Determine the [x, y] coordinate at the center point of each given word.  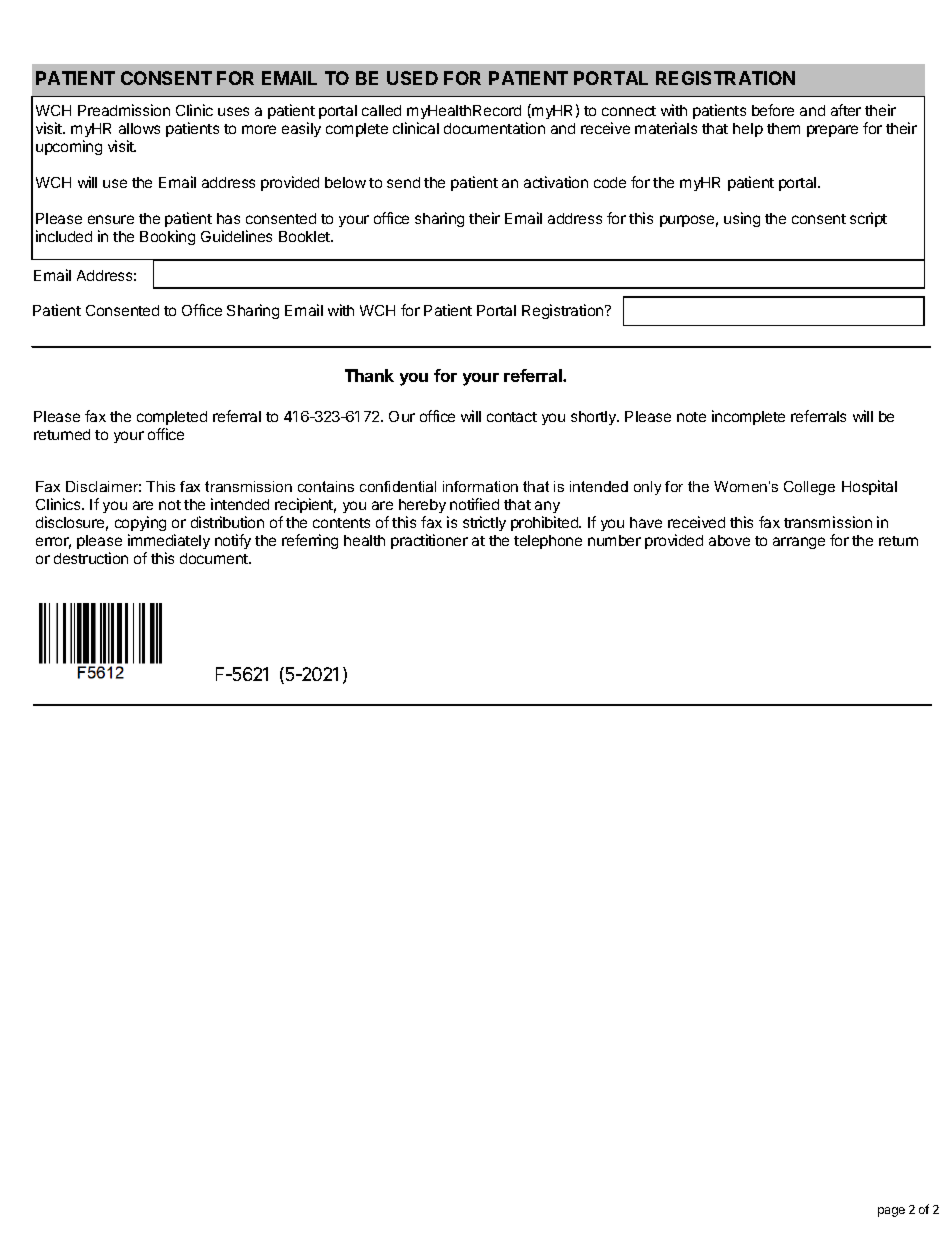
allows [139, 128]
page [891, 1212]
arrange [799, 543]
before [773, 110]
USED [412, 78]
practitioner [429, 541]
